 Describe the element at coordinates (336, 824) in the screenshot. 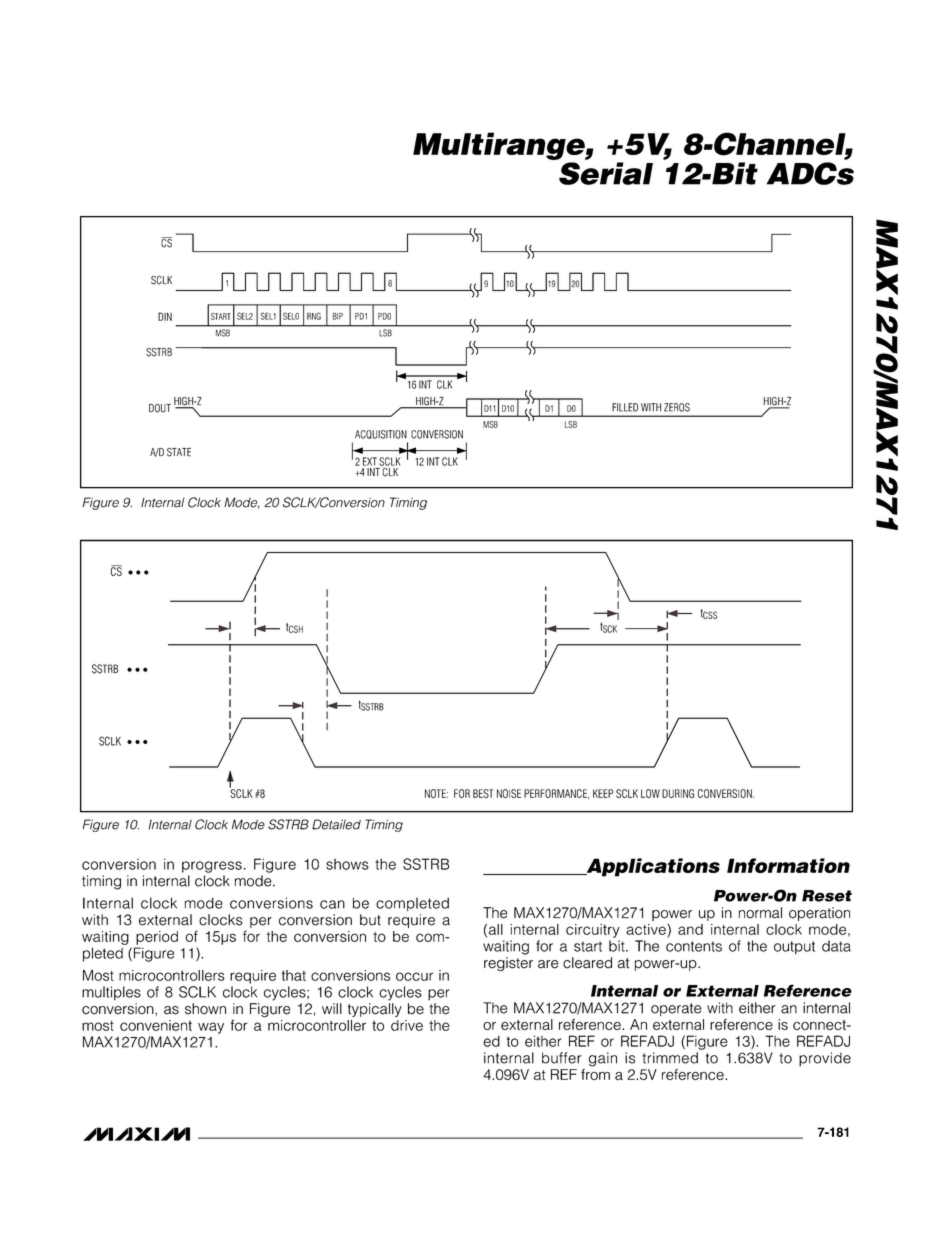

I see `Detailed` at that location.
